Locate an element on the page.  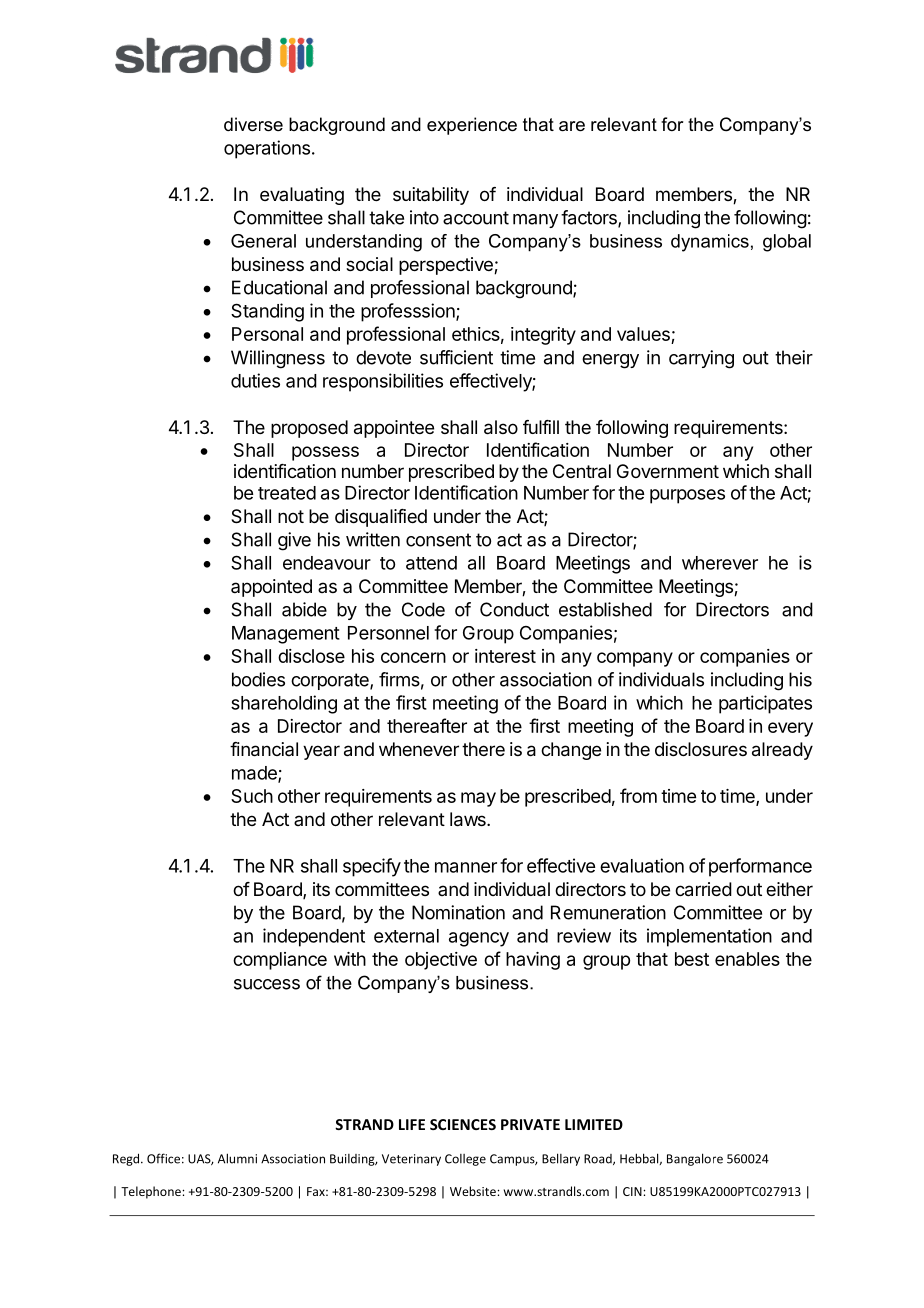
interest is located at coordinates (505, 656).
